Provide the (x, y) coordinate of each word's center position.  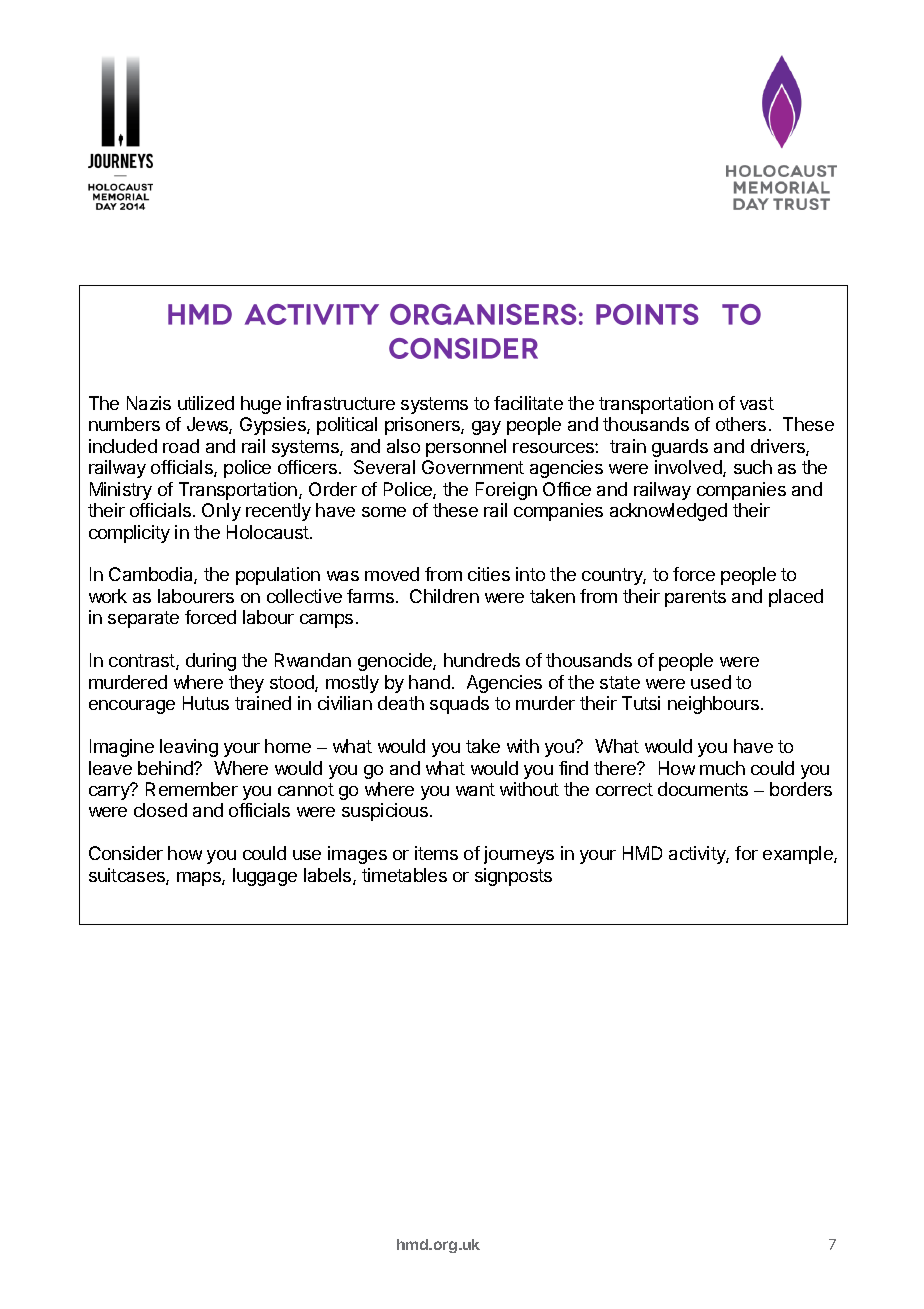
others (741, 424)
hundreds (482, 660)
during (211, 662)
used (711, 682)
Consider (126, 853)
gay (486, 428)
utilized (206, 403)
